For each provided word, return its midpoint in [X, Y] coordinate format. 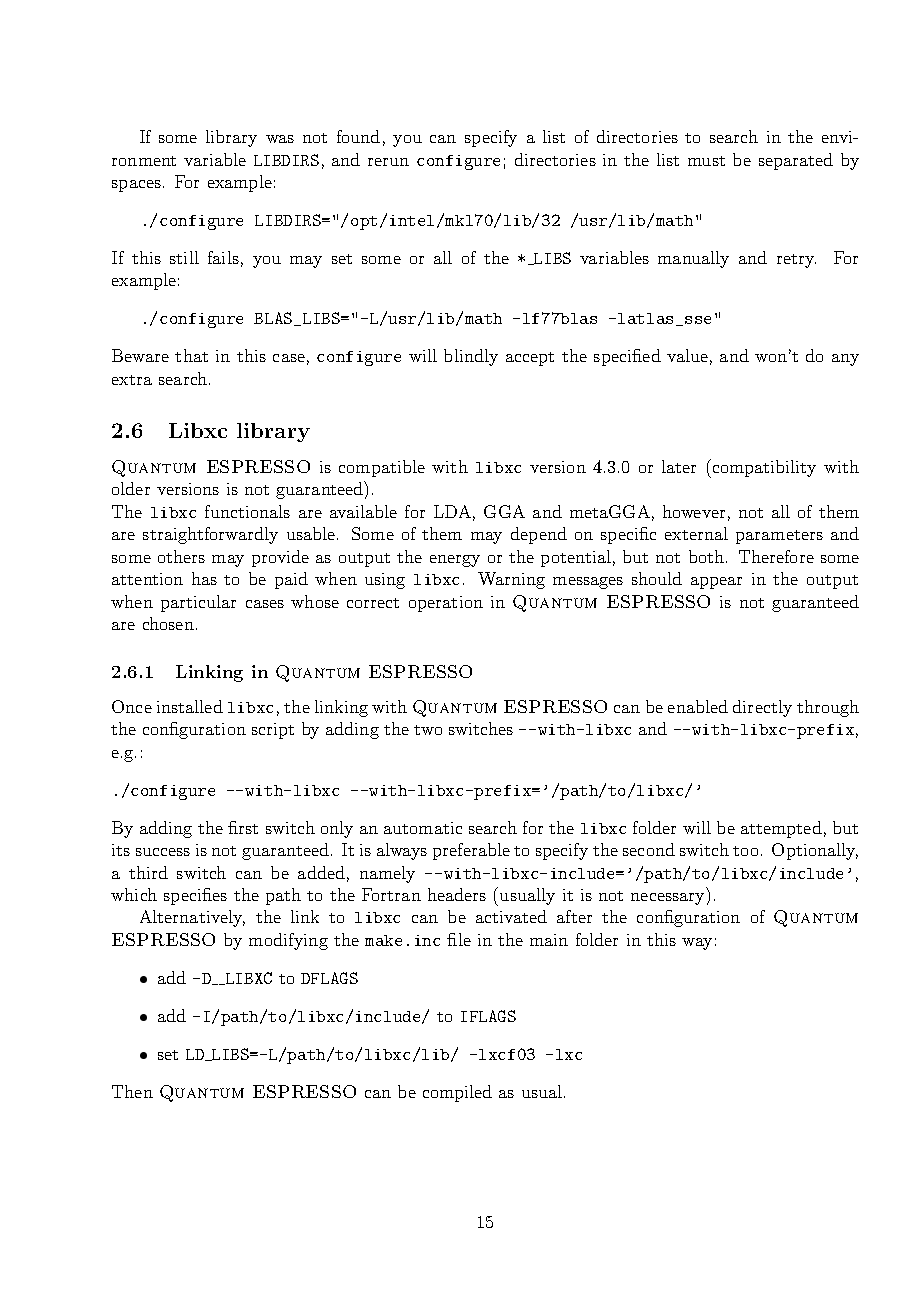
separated [796, 161]
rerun [388, 162]
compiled [457, 1093]
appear [716, 583]
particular [198, 603]
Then [132, 1091]
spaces [136, 186]
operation [446, 604]
